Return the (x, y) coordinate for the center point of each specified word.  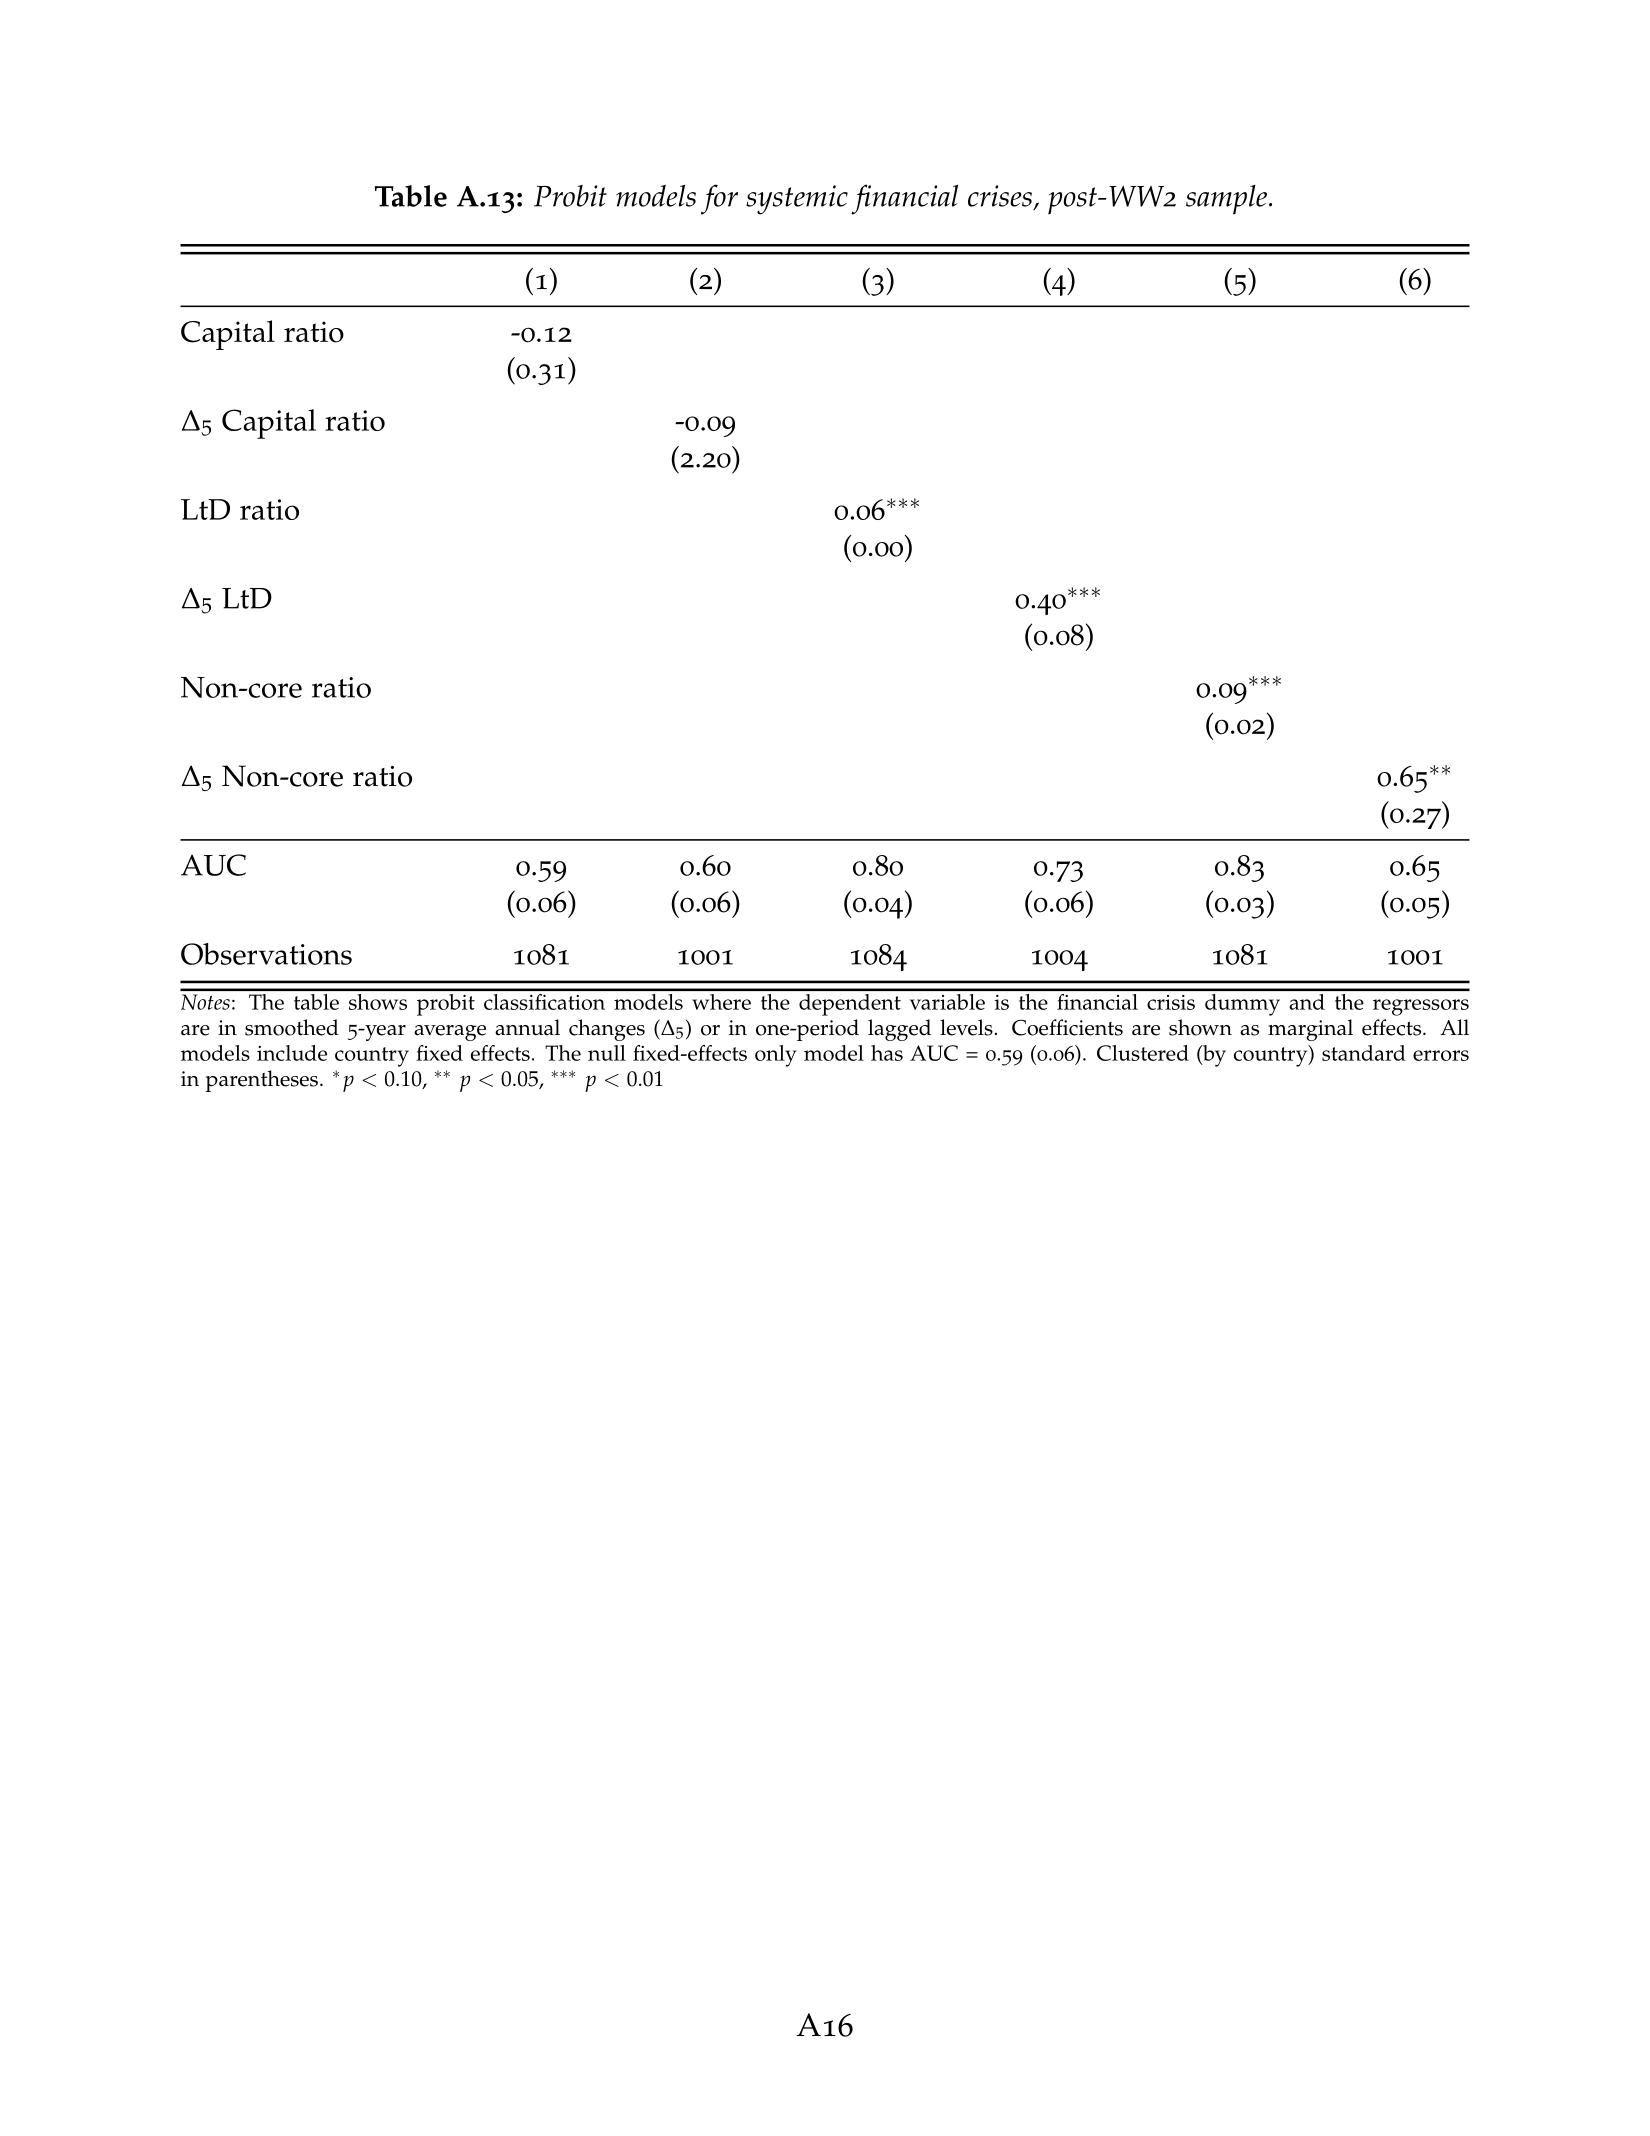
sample (1228, 200)
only (776, 1056)
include (292, 1053)
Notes (205, 1002)
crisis (1171, 1002)
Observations (266, 954)
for (719, 199)
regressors (1421, 1007)
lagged (899, 1030)
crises (1000, 196)
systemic (797, 200)
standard (1364, 1053)
